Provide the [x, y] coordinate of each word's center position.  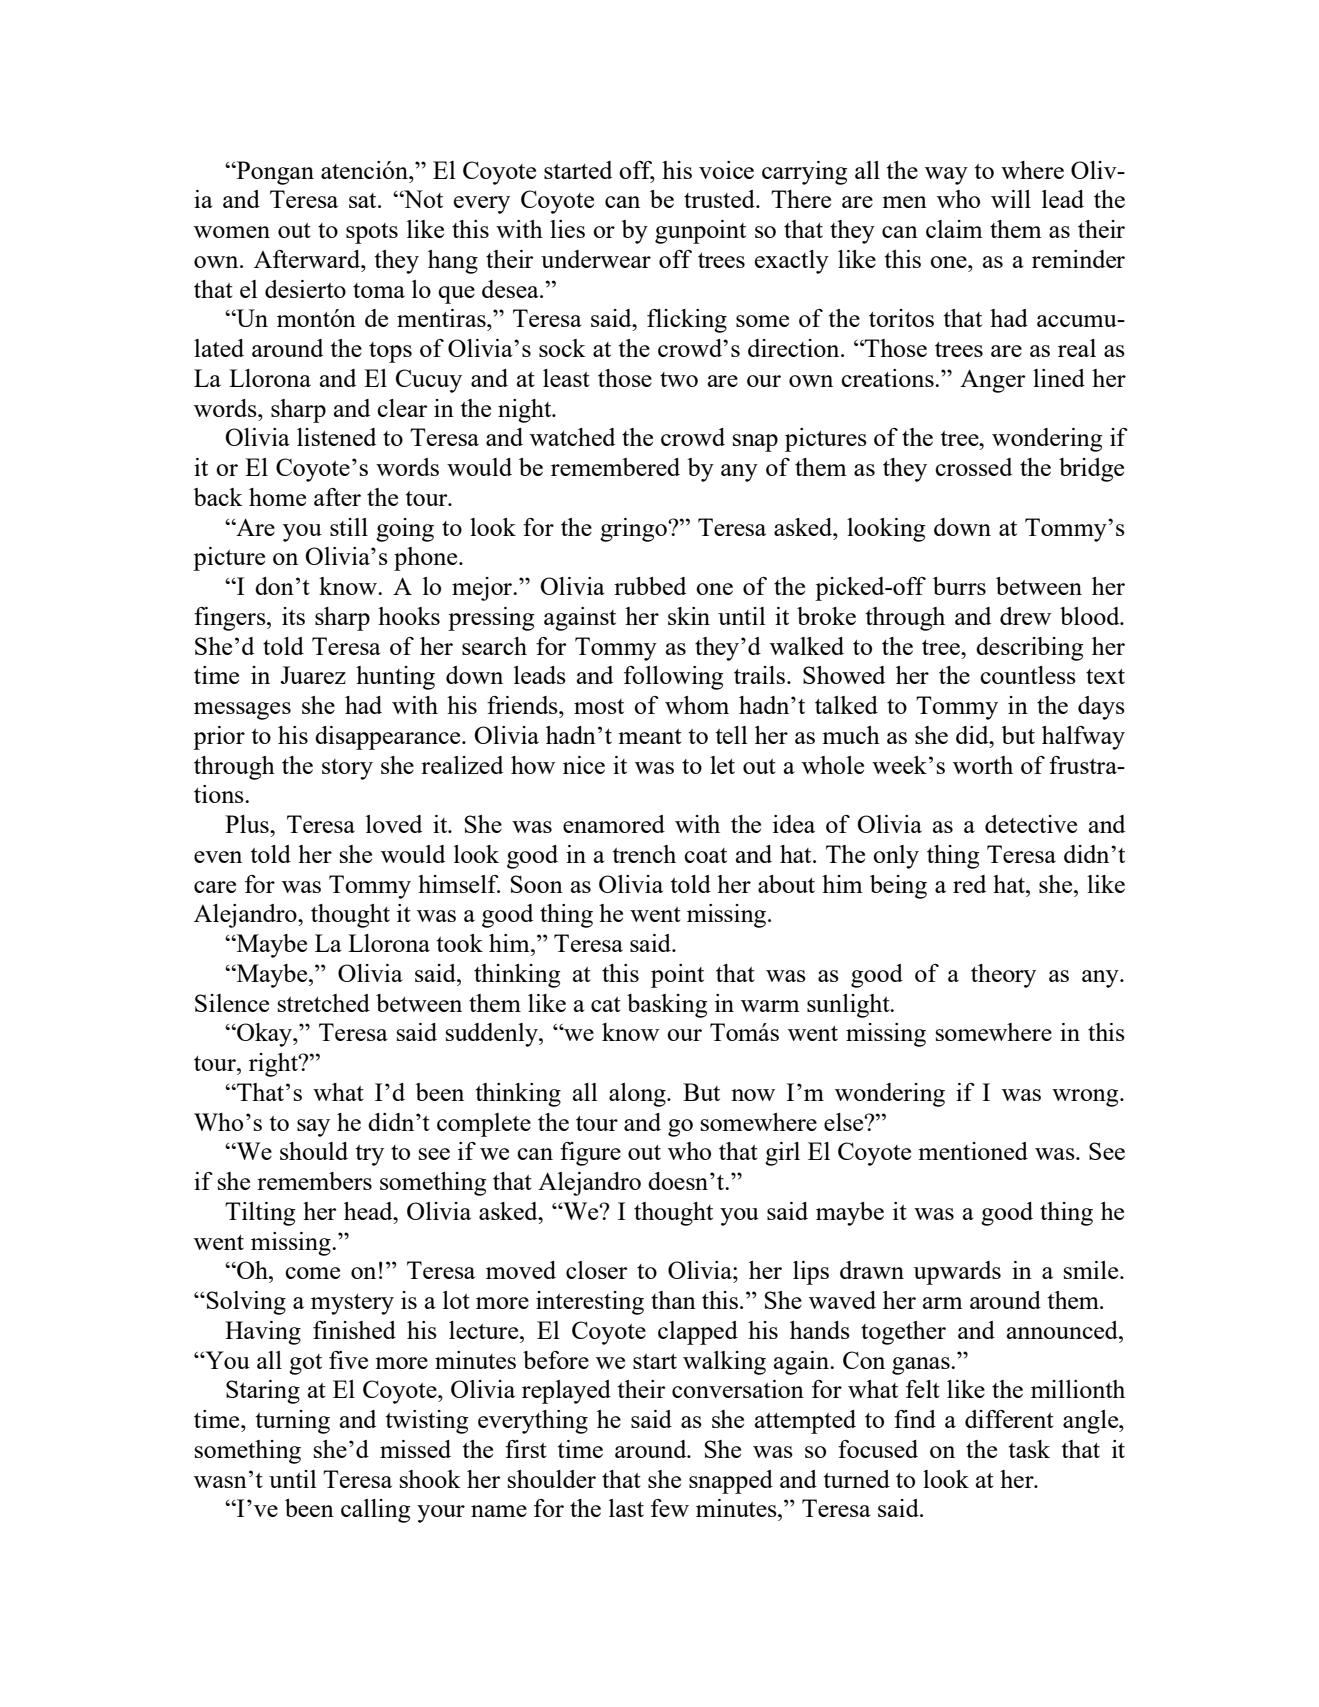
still [349, 527]
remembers [314, 1181]
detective [1031, 824]
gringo [634, 530]
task [1029, 1449]
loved [394, 824]
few [670, 1508]
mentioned [973, 1151]
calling [375, 1511]
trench [644, 854]
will [1011, 199]
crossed [973, 467]
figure [590, 1154]
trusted [720, 199]
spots [372, 233]
